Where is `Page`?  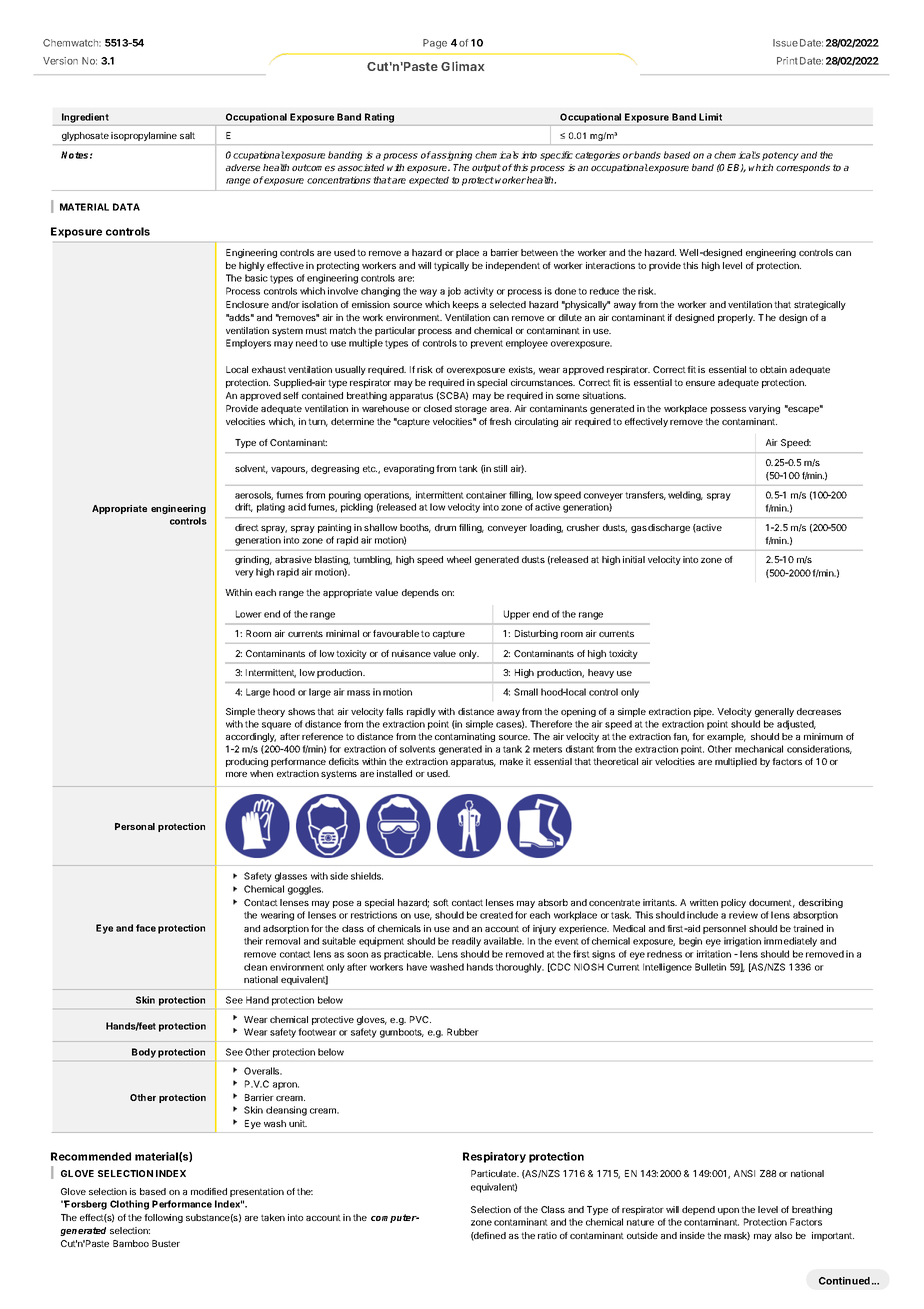 Page is located at coordinates (435, 44).
